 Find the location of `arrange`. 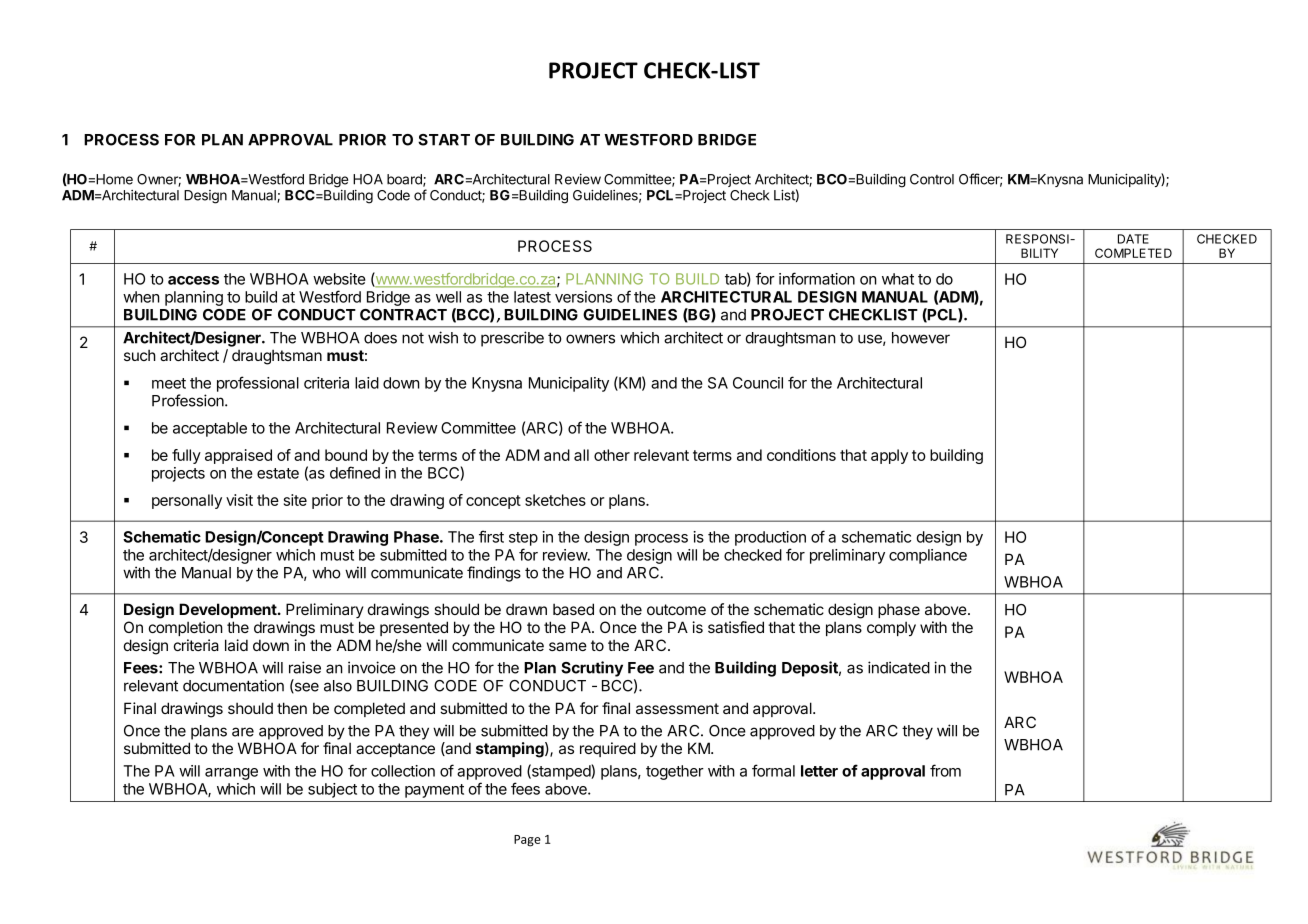

arrange is located at coordinates (231, 774).
